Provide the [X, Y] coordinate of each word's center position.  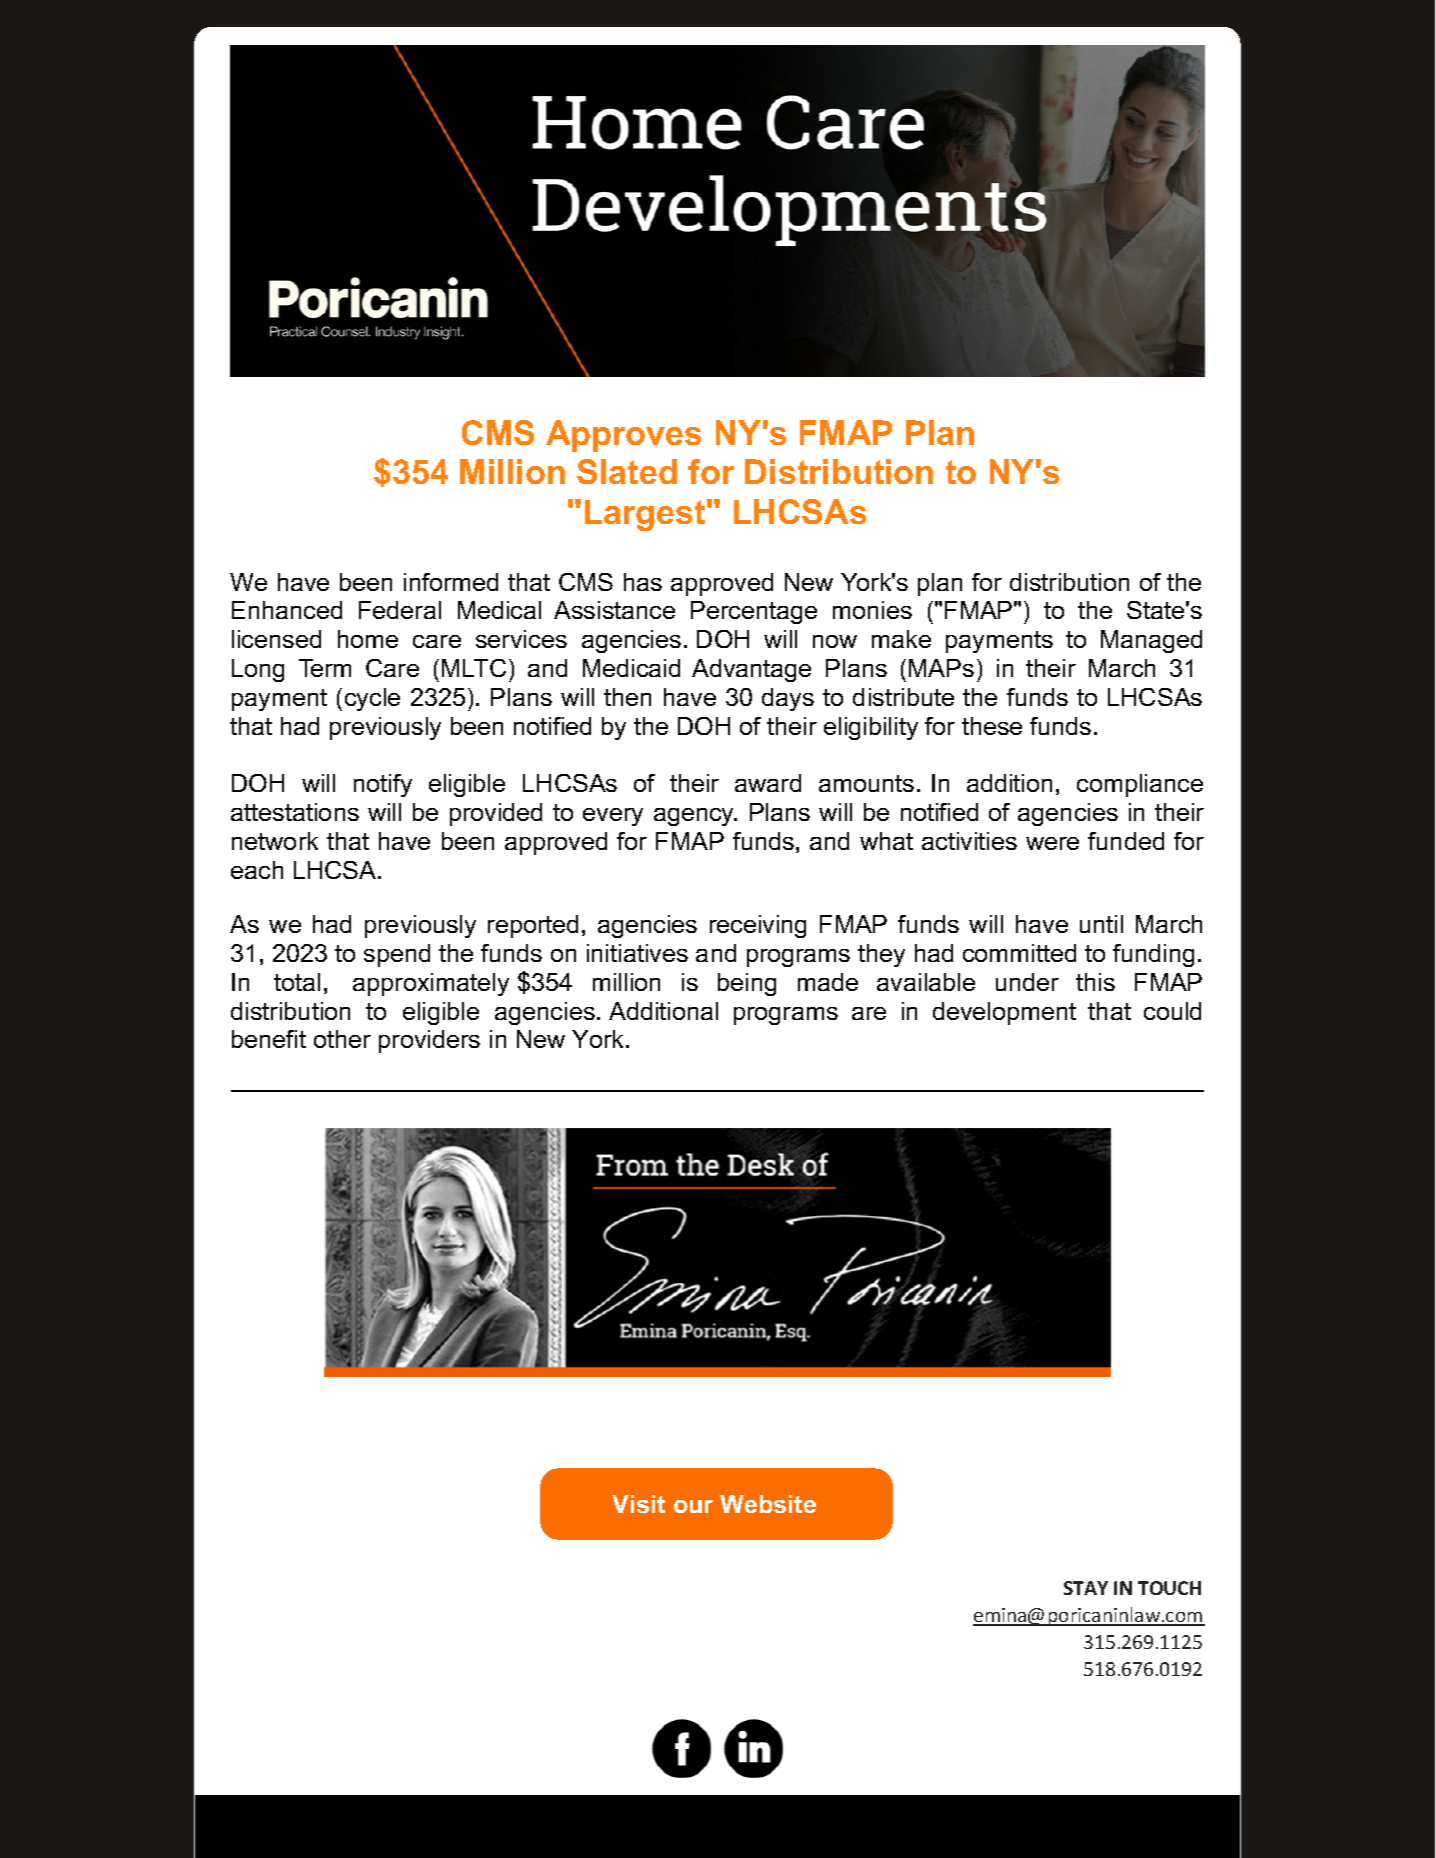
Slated [627, 471]
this [1095, 982]
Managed [1151, 641]
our [693, 1506]
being [747, 984]
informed [451, 582]
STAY [1086, 1588]
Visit [638, 1504]
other [342, 1039]
